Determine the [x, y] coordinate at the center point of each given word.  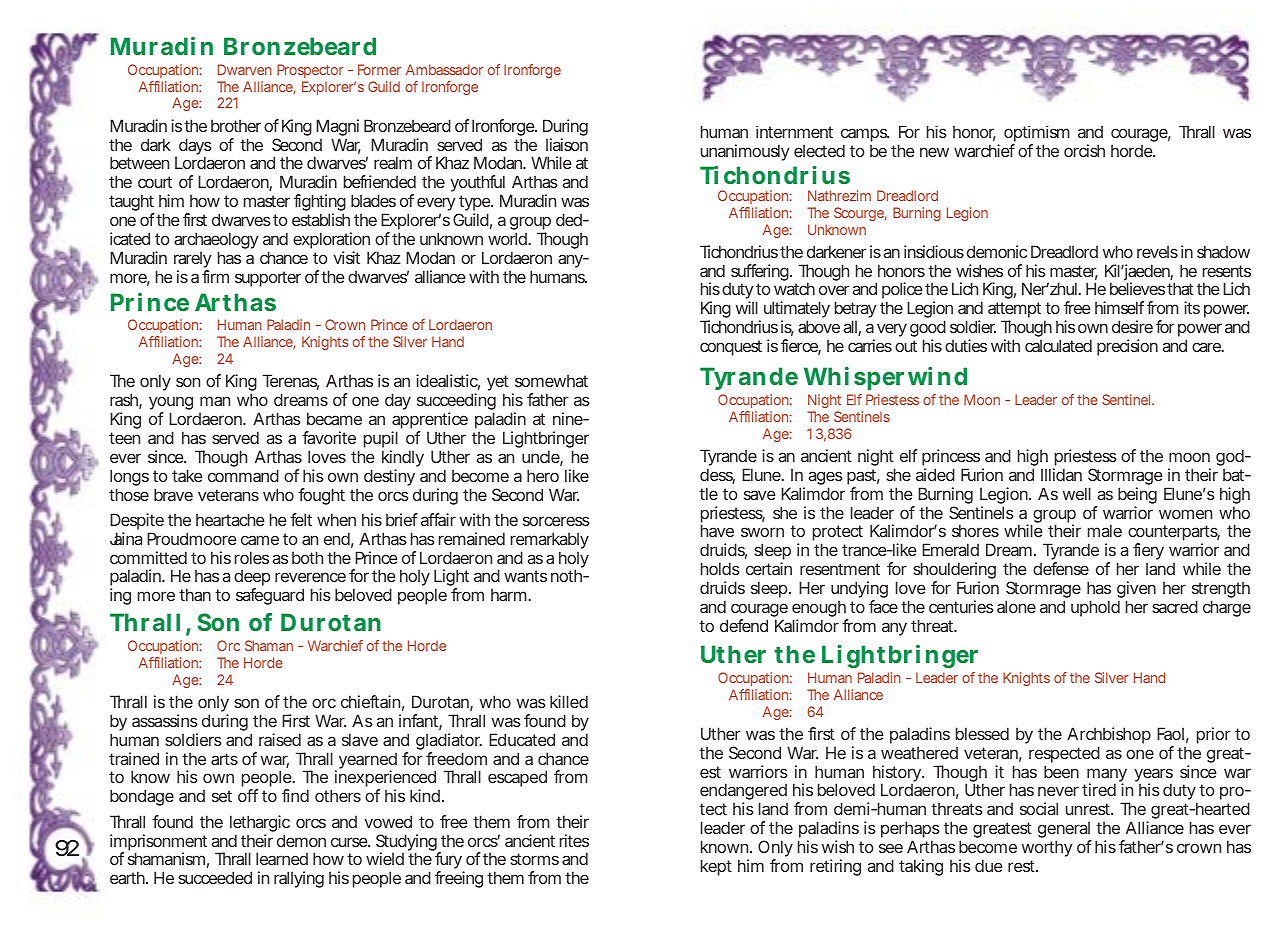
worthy [1047, 848]
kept [716, 867]
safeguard [270, 596]
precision [1127, 347]
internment [794, 132]
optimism [1037, 135]
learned [282, 858]
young [171, 404]
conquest [731, 348]
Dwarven [245, 69]
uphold [1095, 608]
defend [744, 625]
